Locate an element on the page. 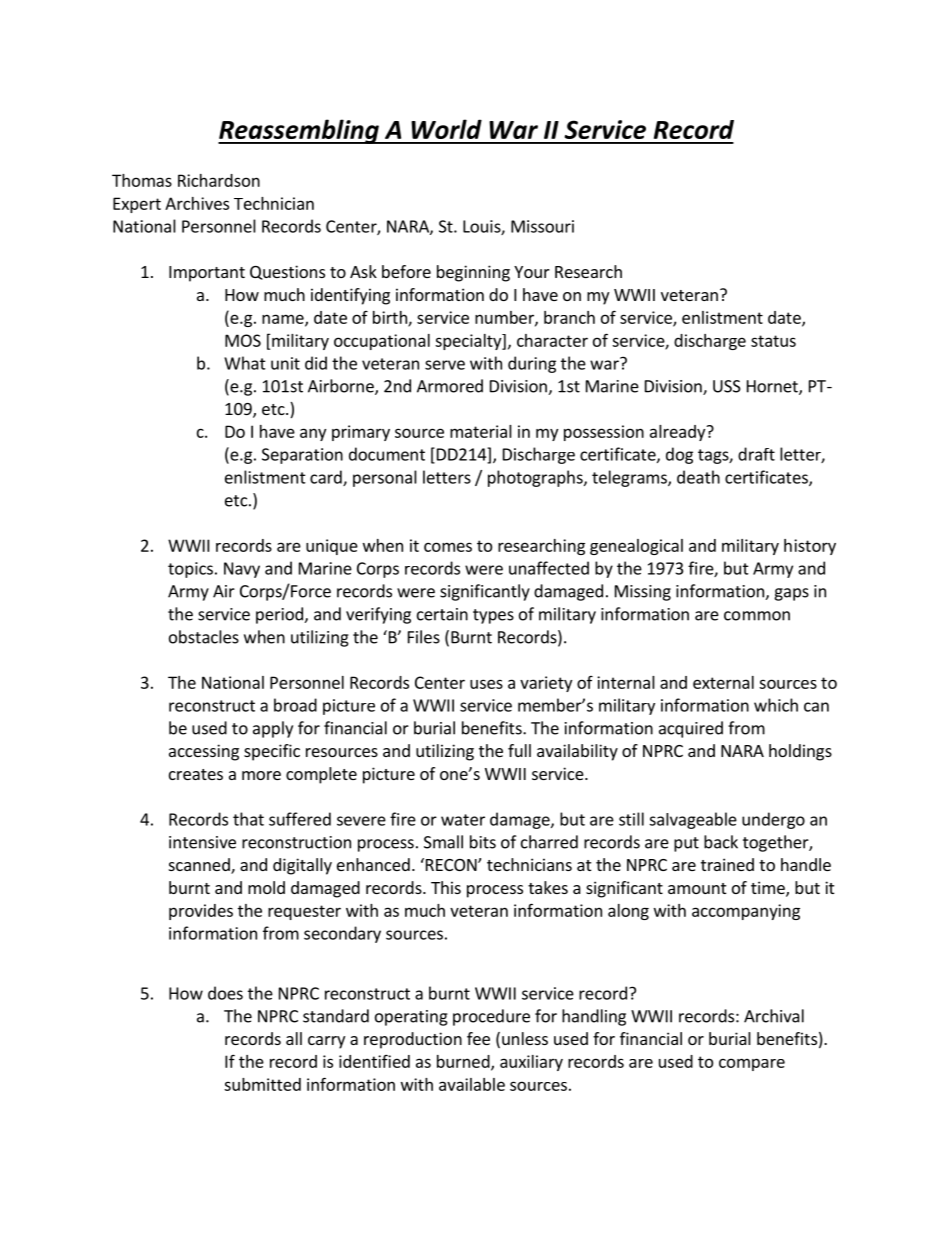  apply is located at coordinates (273, 729).
